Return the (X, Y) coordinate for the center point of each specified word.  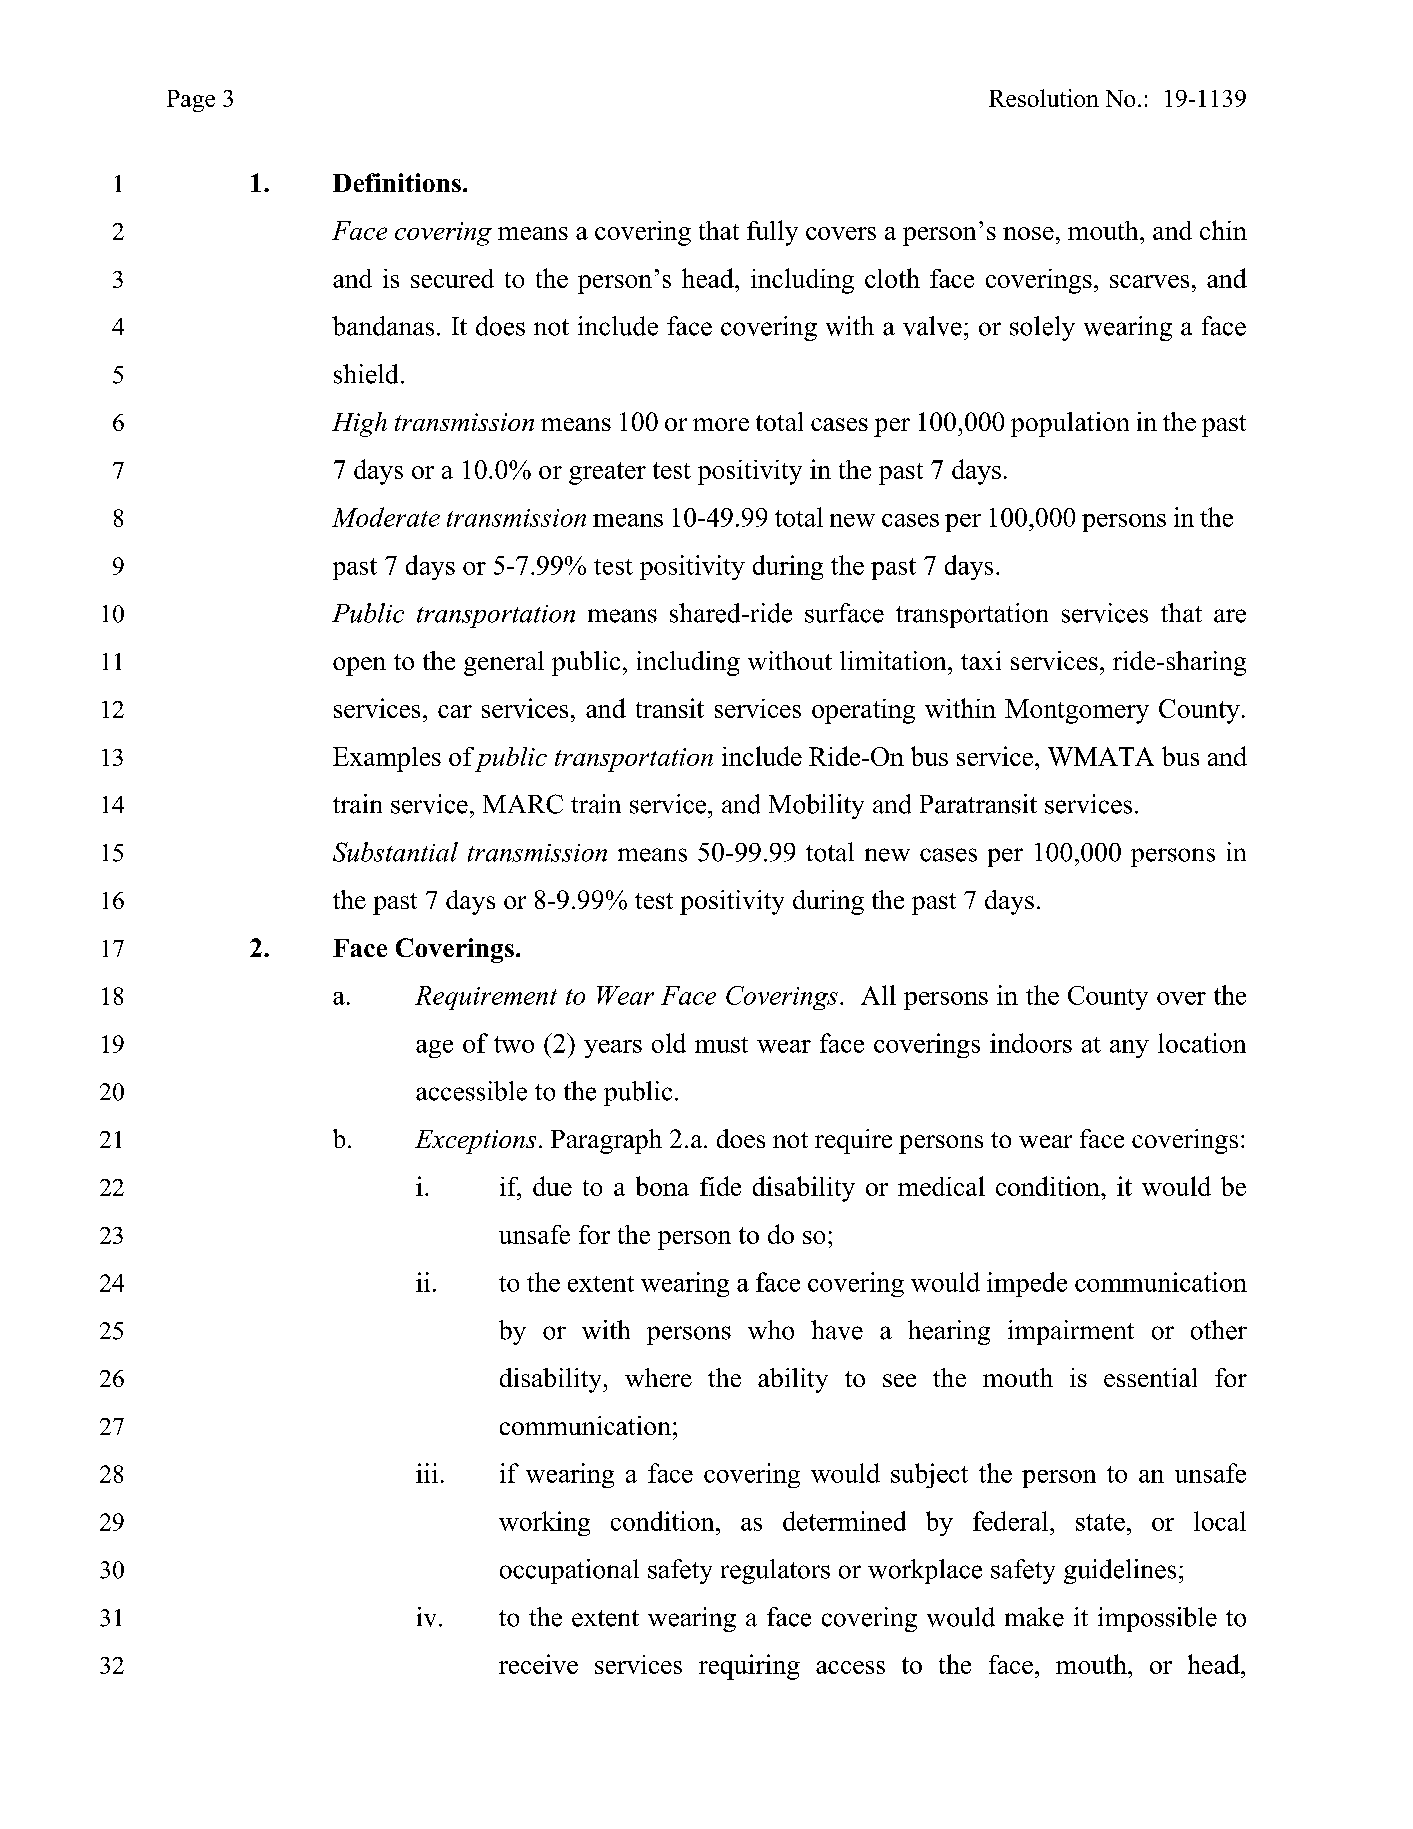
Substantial (395, 852)
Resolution (1044, 98)
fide (720, 1186)
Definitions (397, 182)
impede (1027, 1284)
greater (607, 473)
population (1070, 424)
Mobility (816, 806)
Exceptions (475, 1142)
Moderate (386, 517)
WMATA (1101, 756)
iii (427, 1473)
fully (772, 233)
